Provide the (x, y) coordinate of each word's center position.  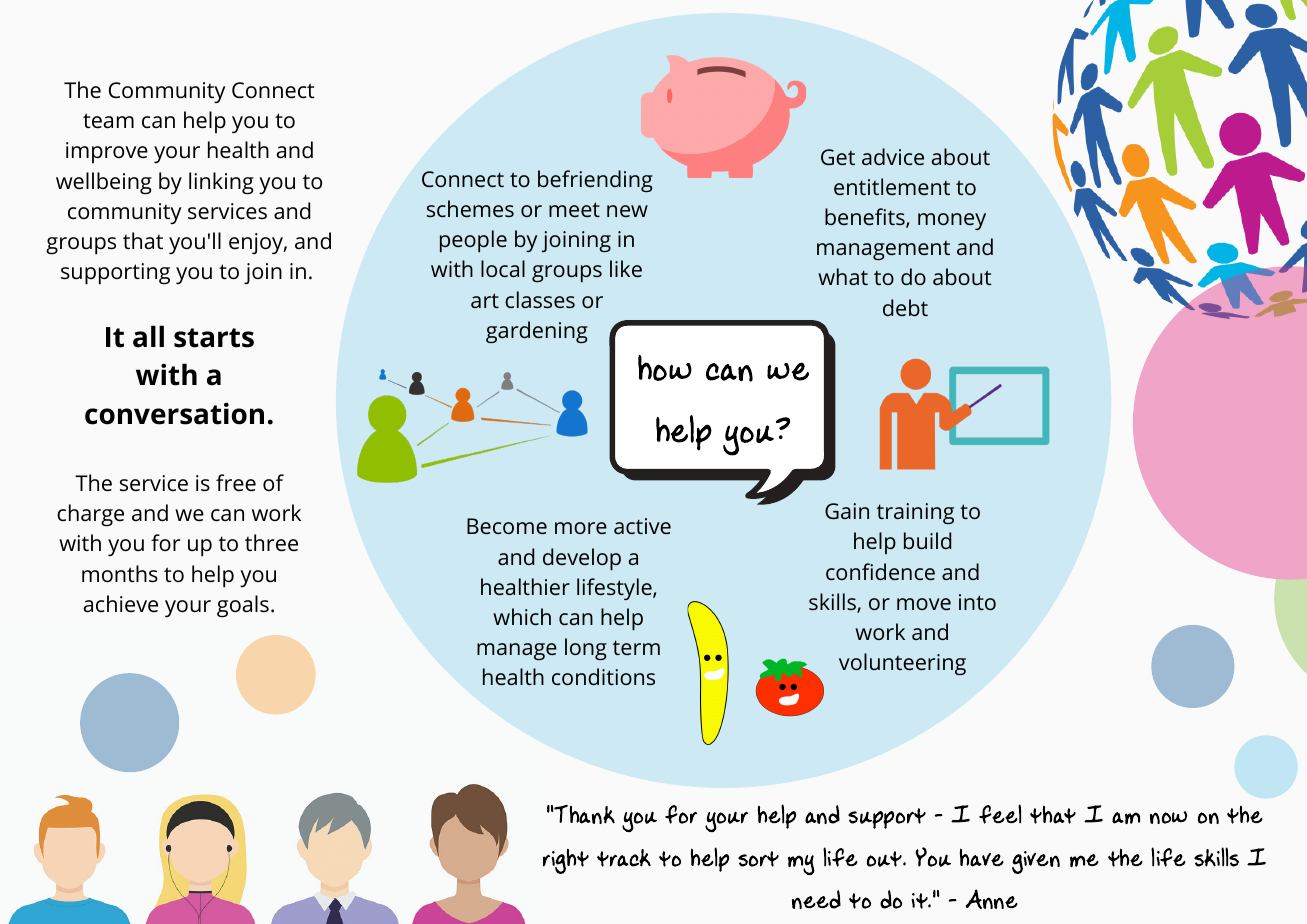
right (566, 861)
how (665, 368)
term (636, 647)
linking (221, 183)
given (1036, 862)
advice (893, 156)
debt (905, 307)
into (977, 602)
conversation (174, 414)
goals (243, 606)
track (624, 858)
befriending (595, 181)
